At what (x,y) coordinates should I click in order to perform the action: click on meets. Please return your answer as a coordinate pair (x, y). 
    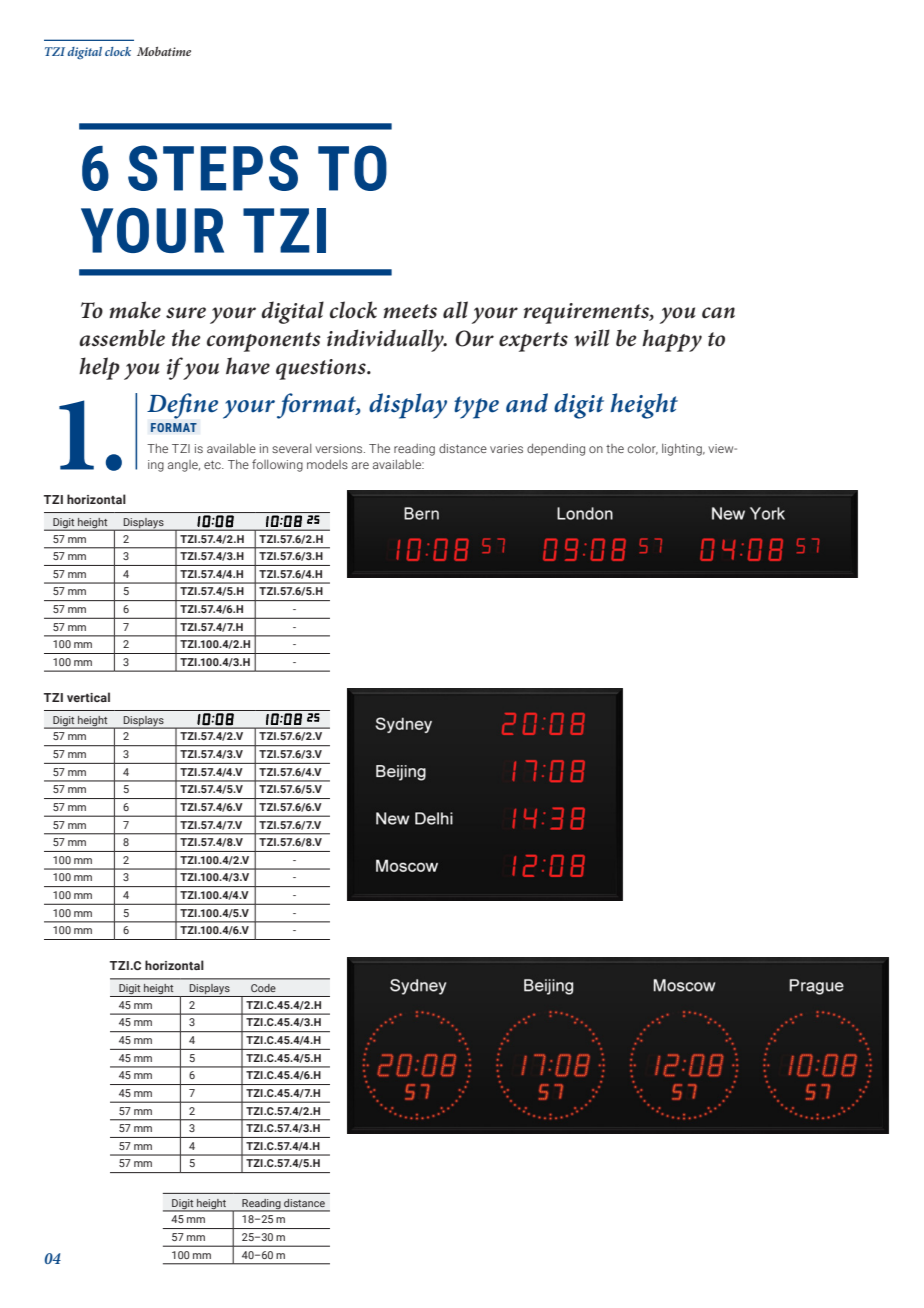
    Looking at the image, I should click on (410, 311).
